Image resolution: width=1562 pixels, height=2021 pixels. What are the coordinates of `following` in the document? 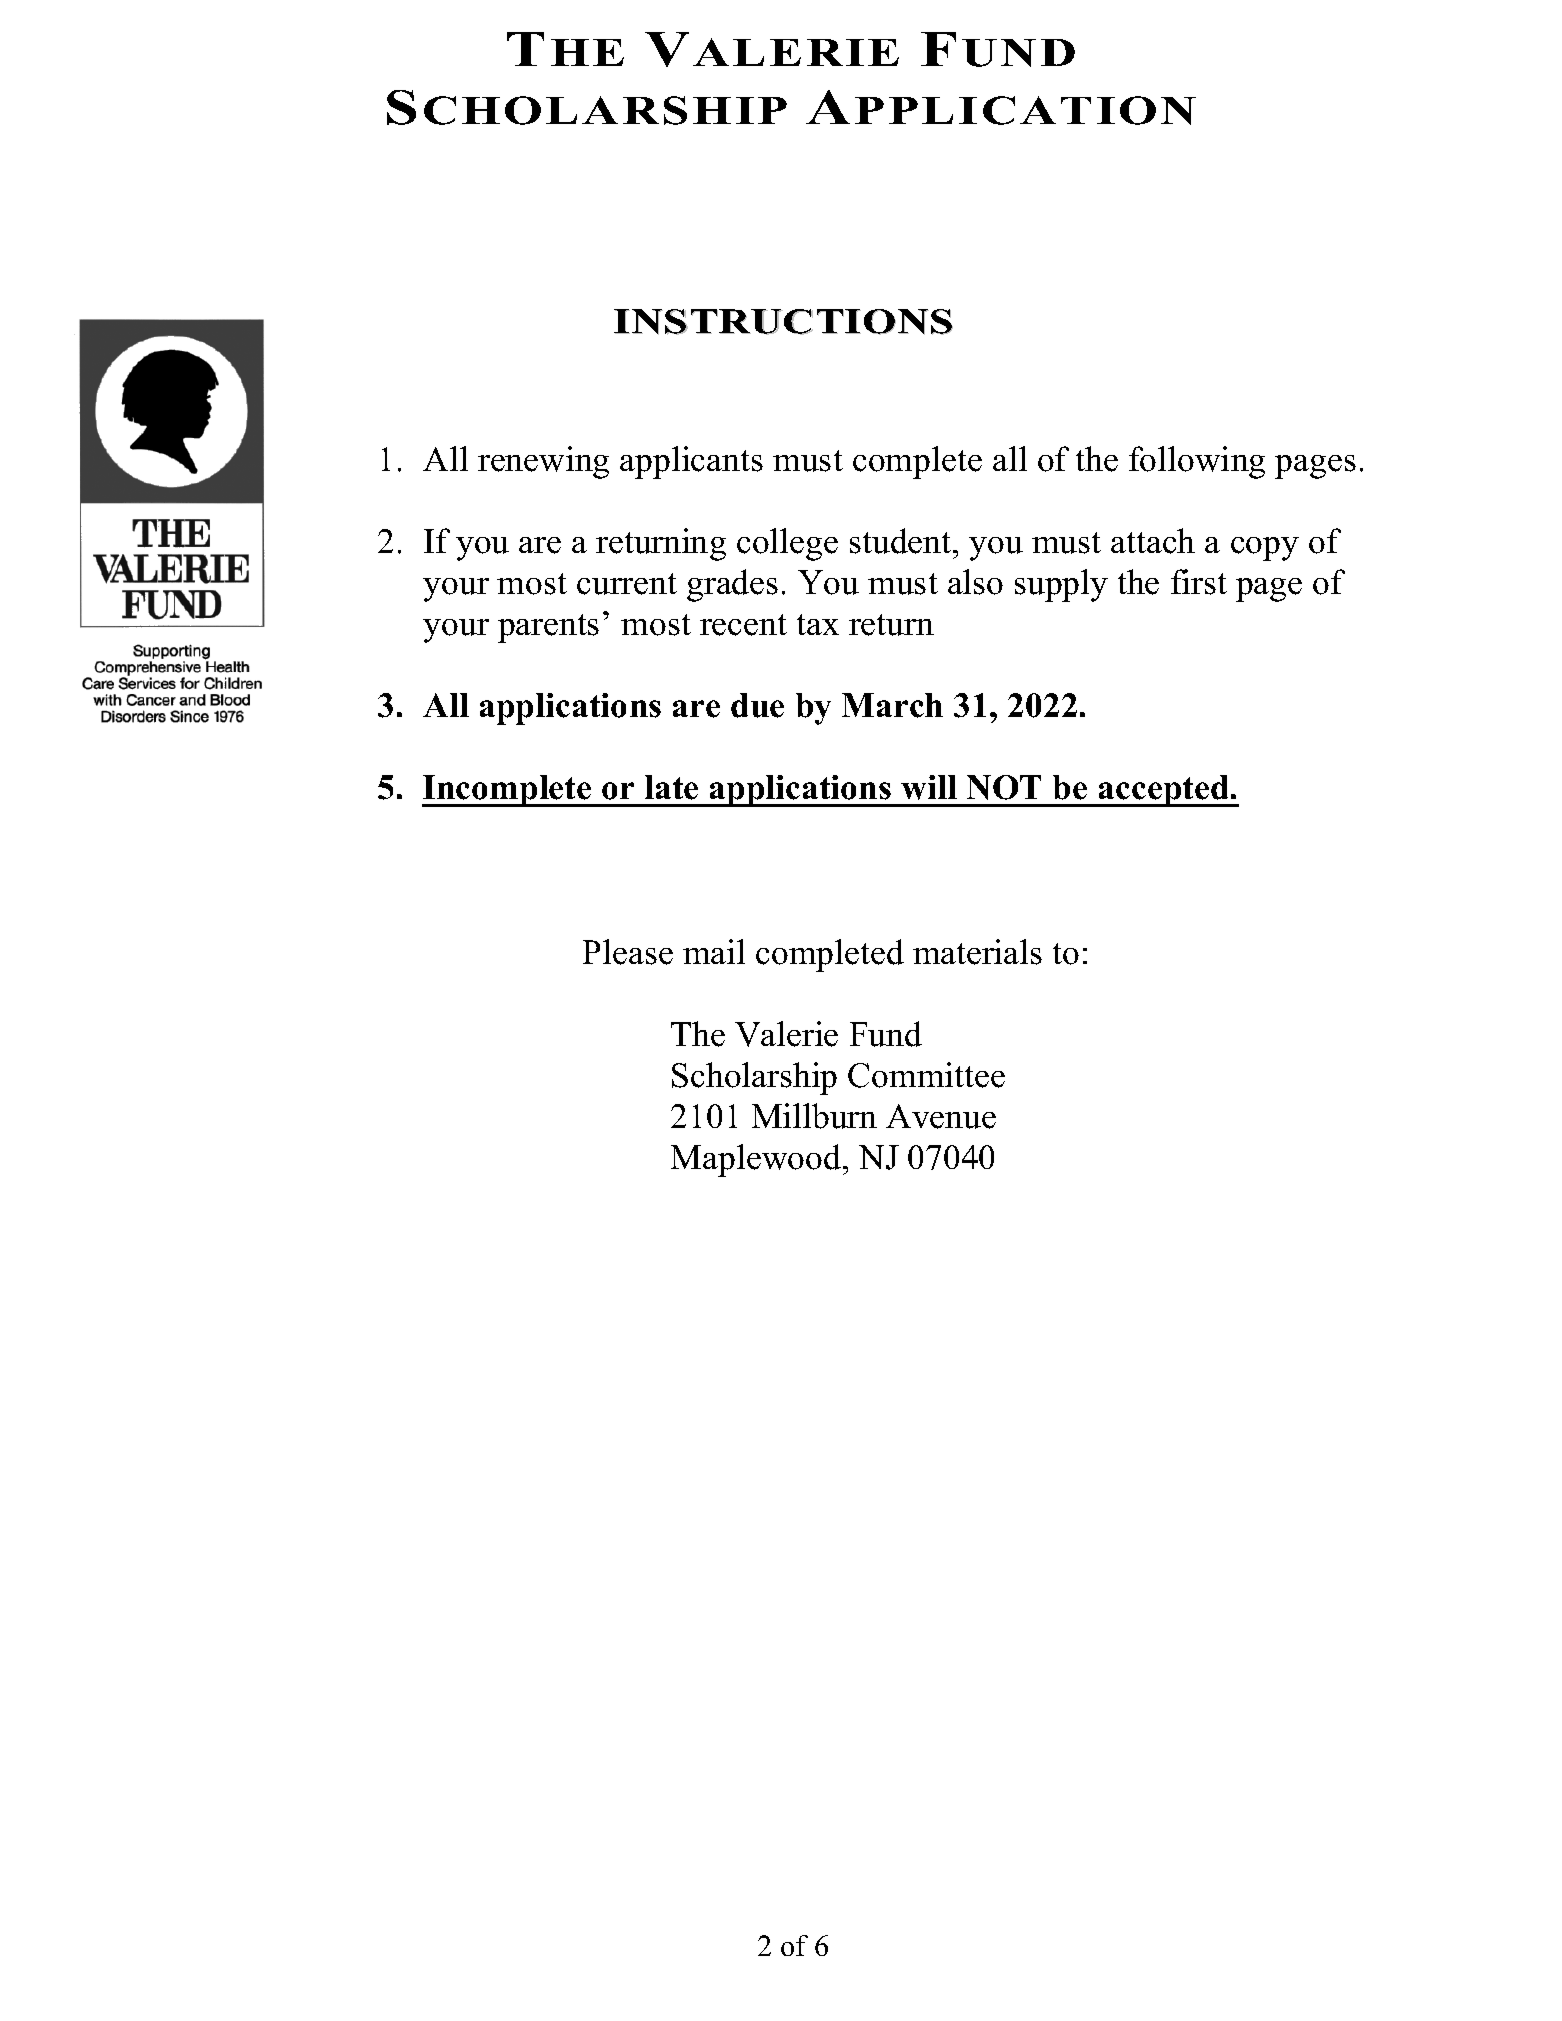 It's located at (1197, 462).
